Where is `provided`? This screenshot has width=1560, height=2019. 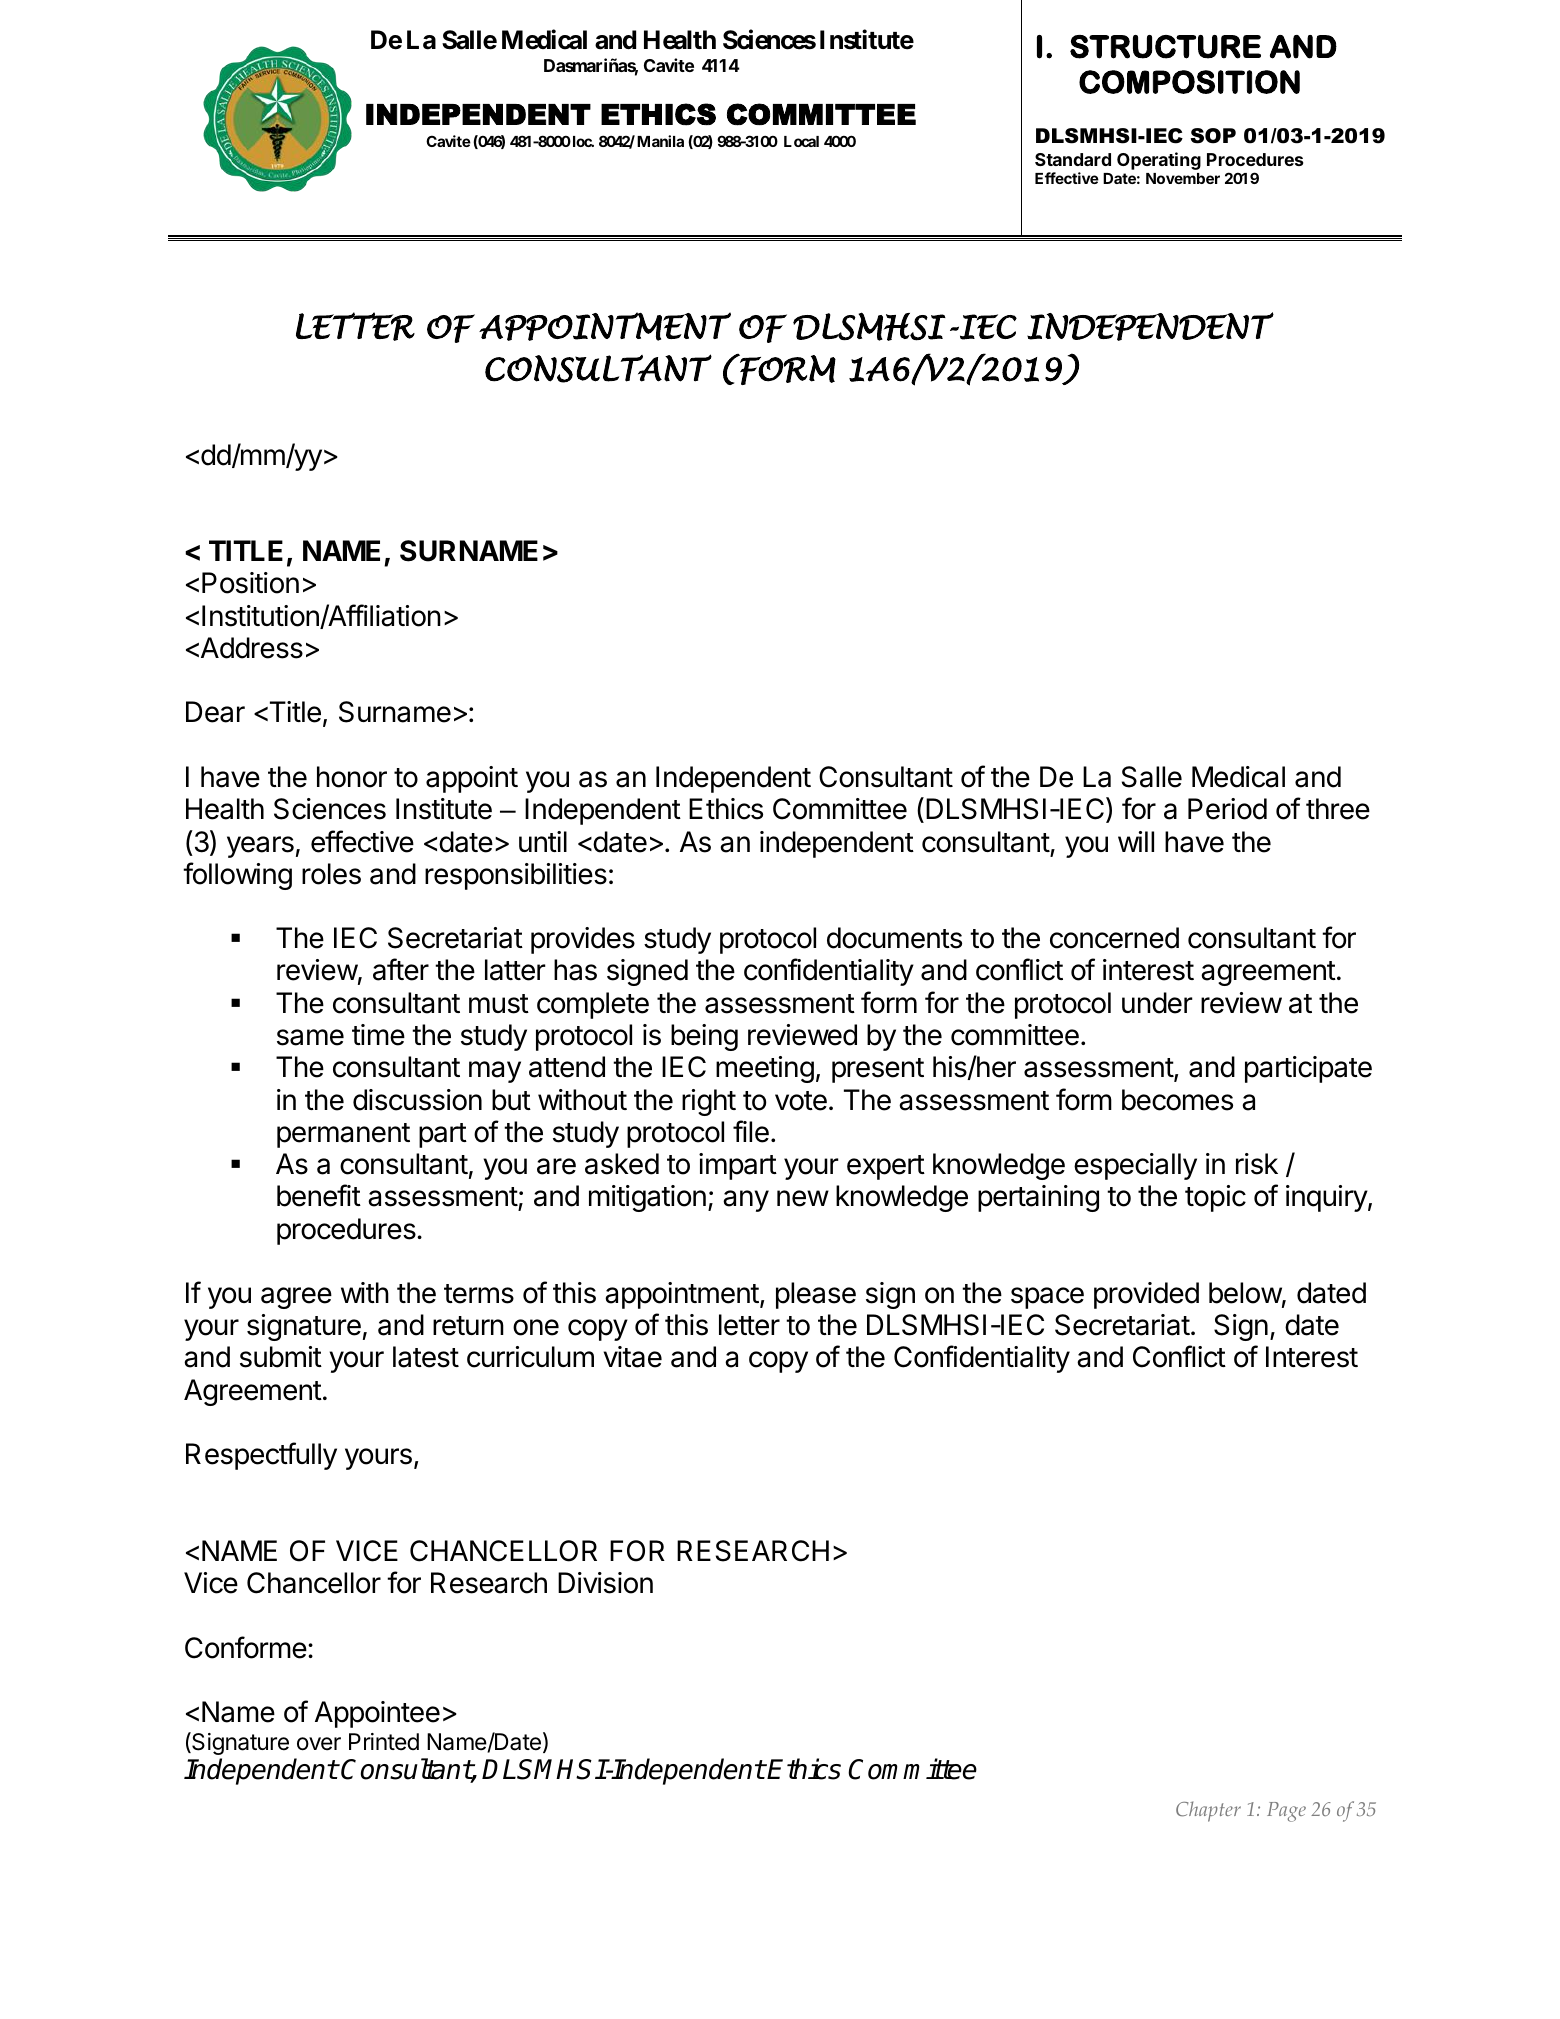
provided is located at coordinates (1146, 1295).
